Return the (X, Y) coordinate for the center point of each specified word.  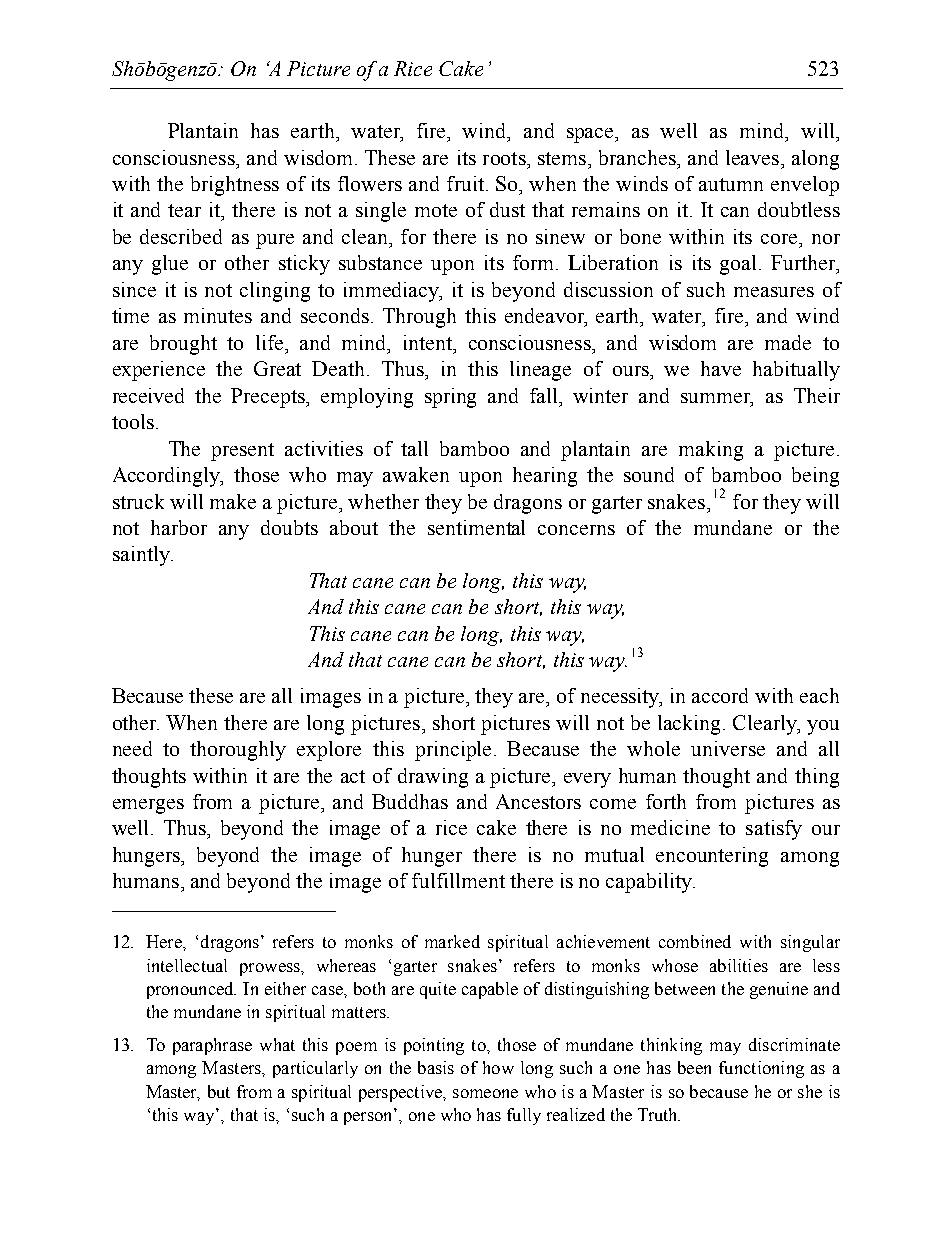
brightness (235, 186)
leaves (754, 157)
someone (485, 1093)
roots (505, 158)
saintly (142, 556)
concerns (576, 530)
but (219, 1091)
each (819, 695)
